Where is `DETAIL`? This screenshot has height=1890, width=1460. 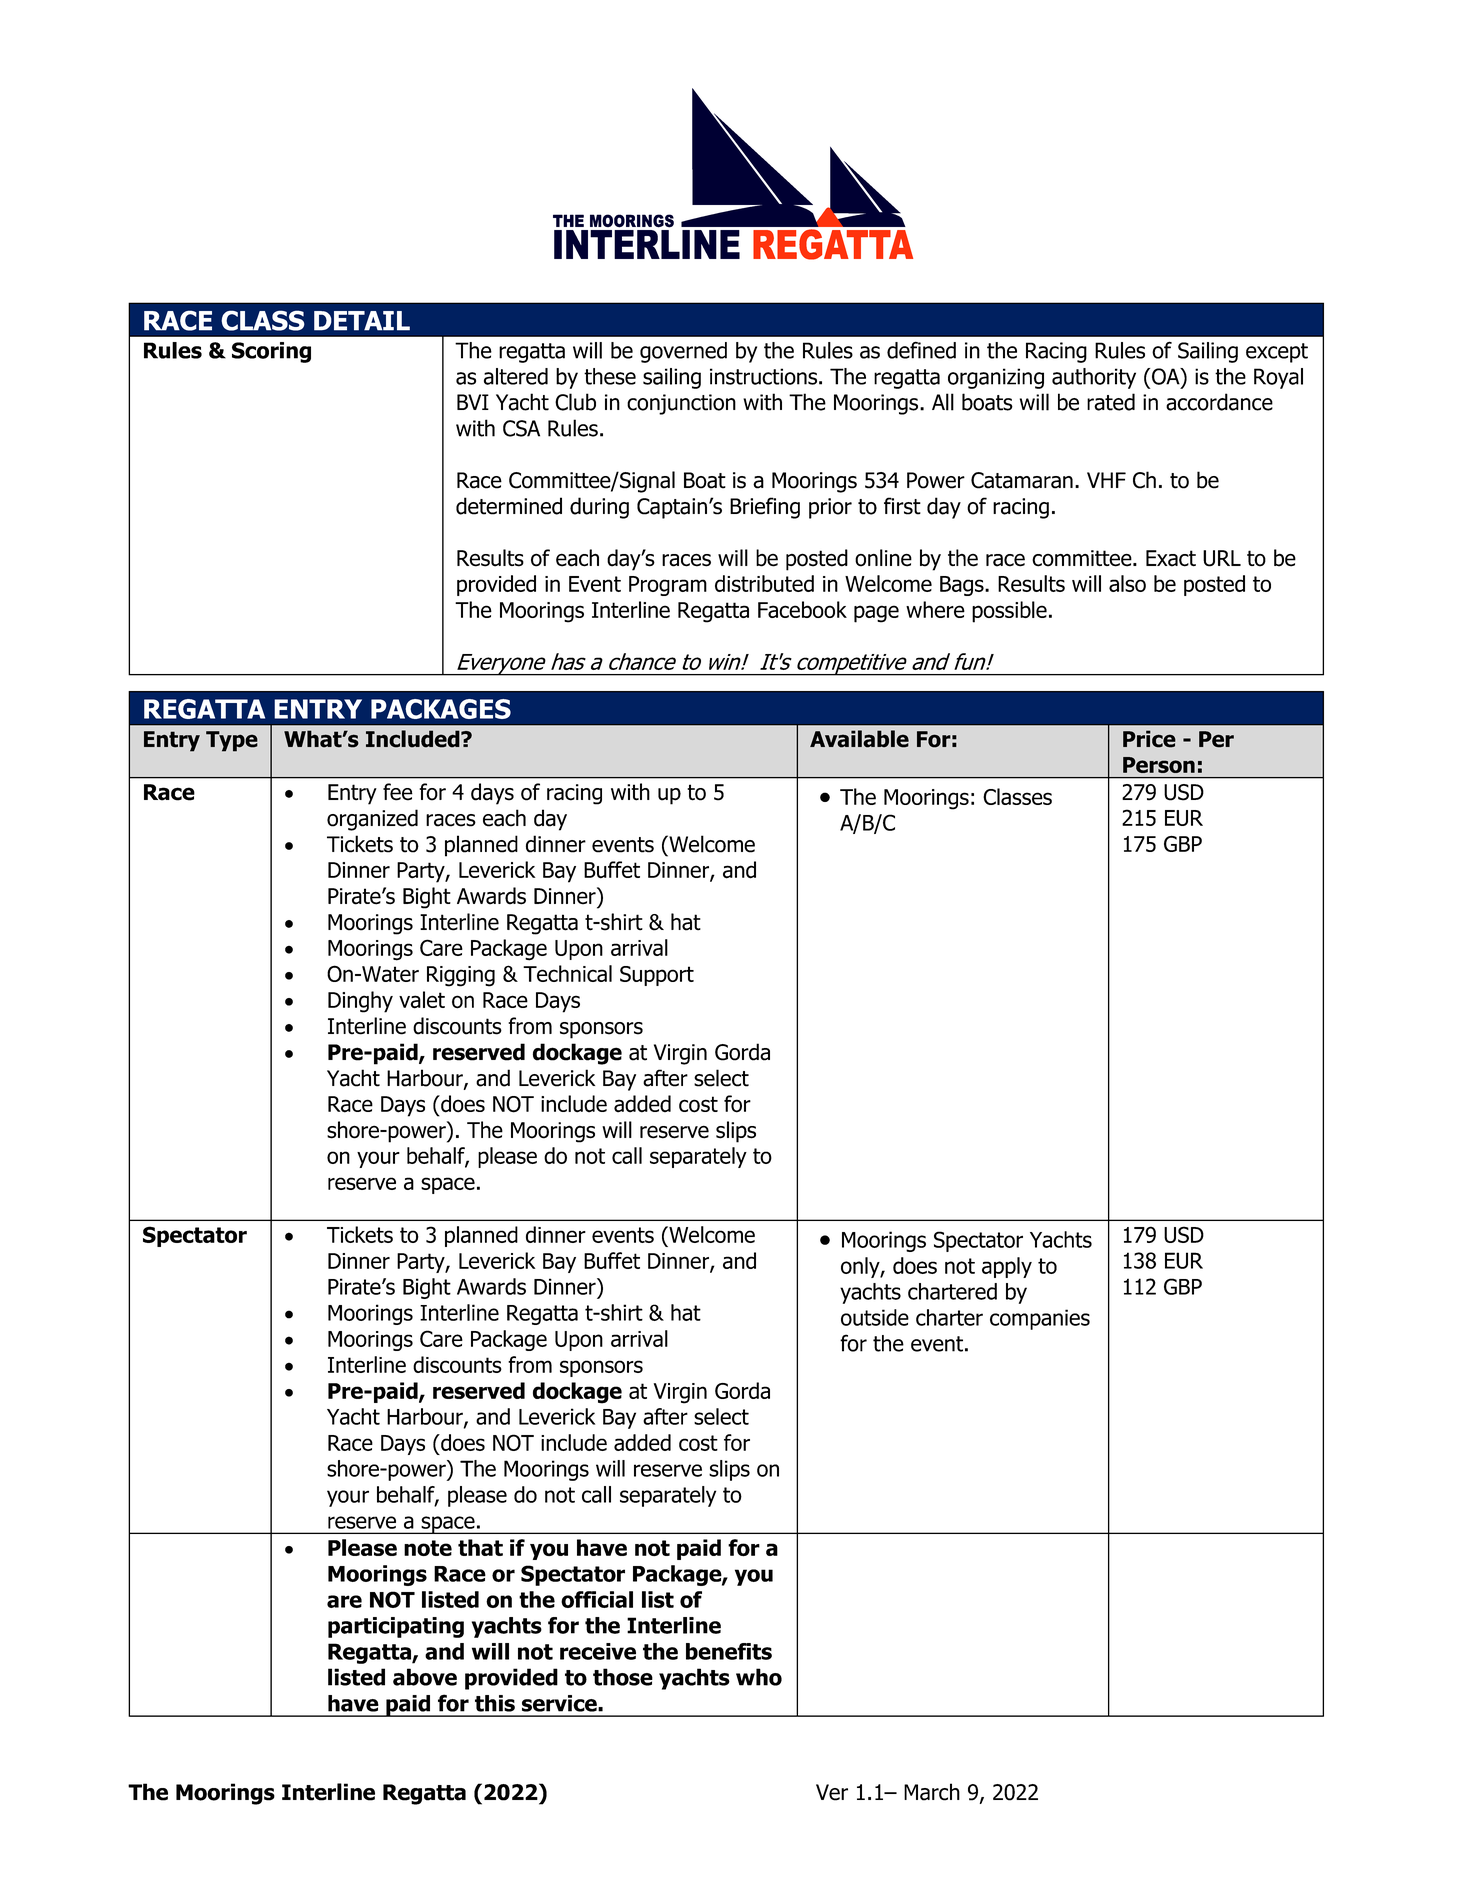
DETAIL is located at coordinates (362, 321).
